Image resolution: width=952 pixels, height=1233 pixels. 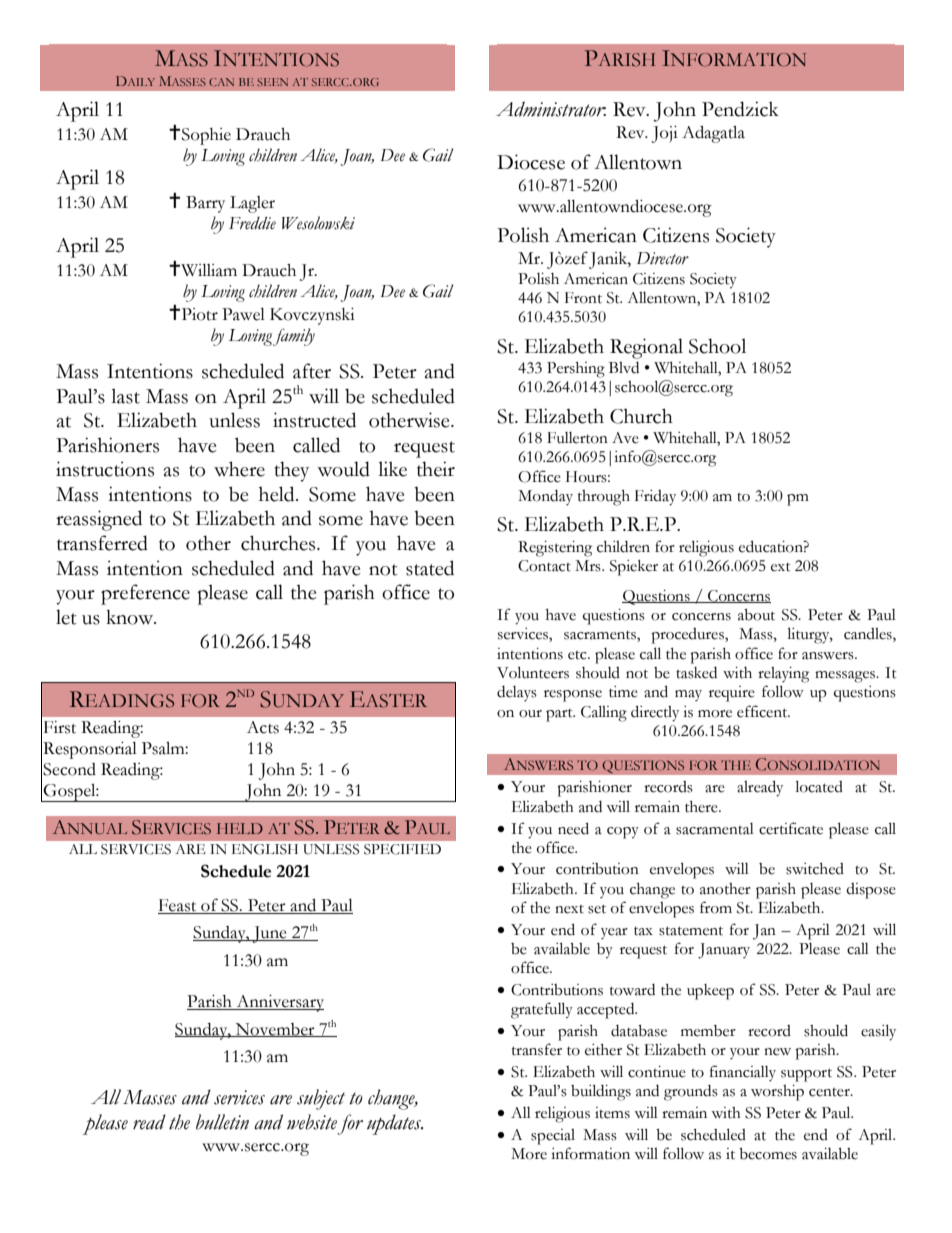 I want to click on updates, so click(x=395, y=1124).
